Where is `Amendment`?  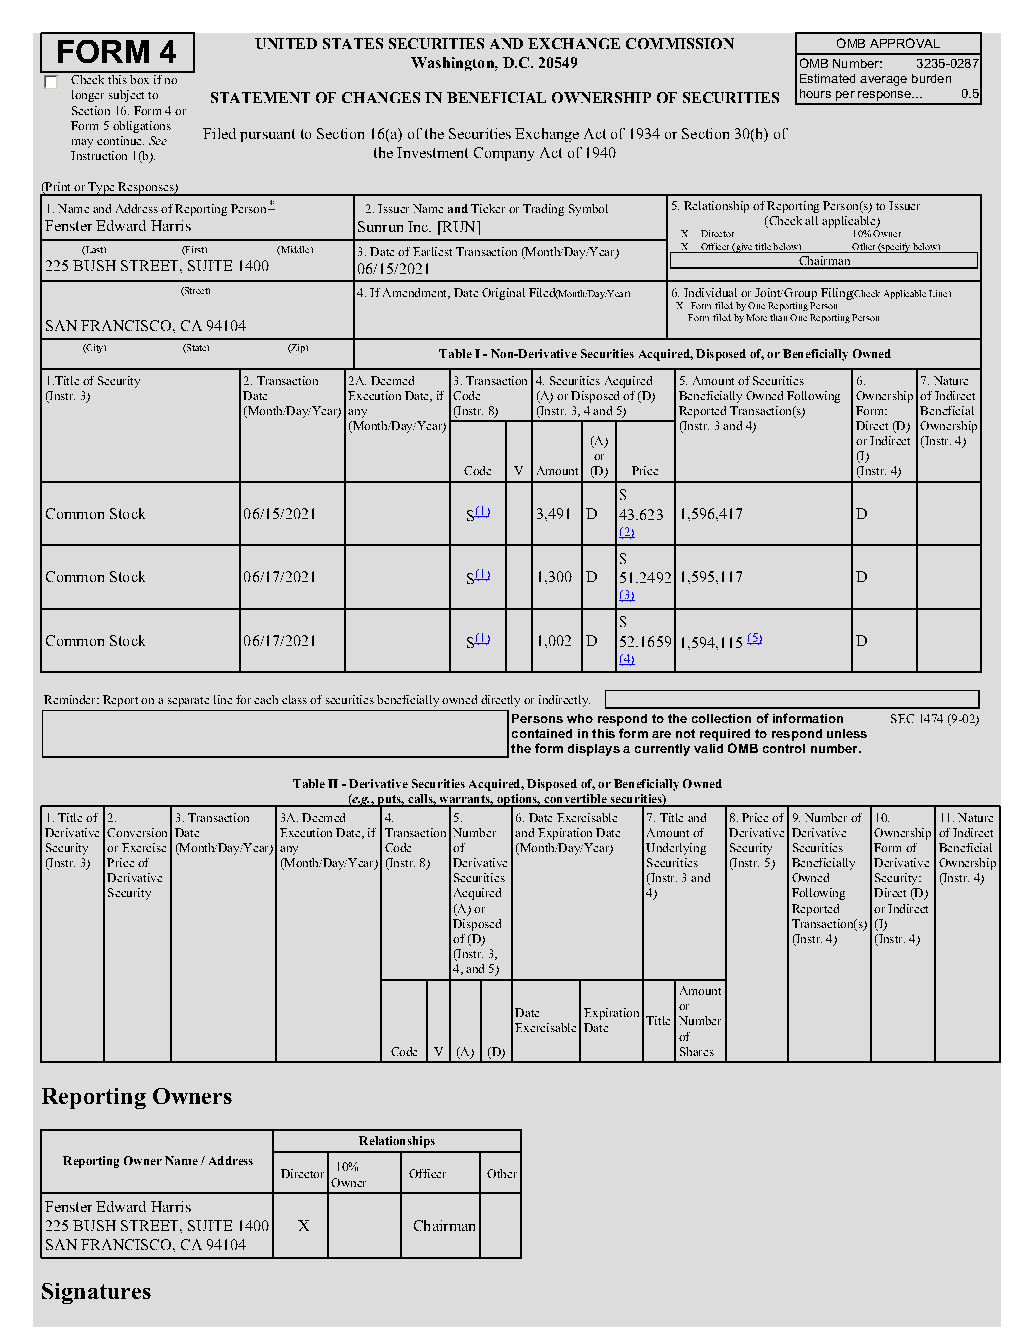
Amendment is located at coordinates (416, 293).
